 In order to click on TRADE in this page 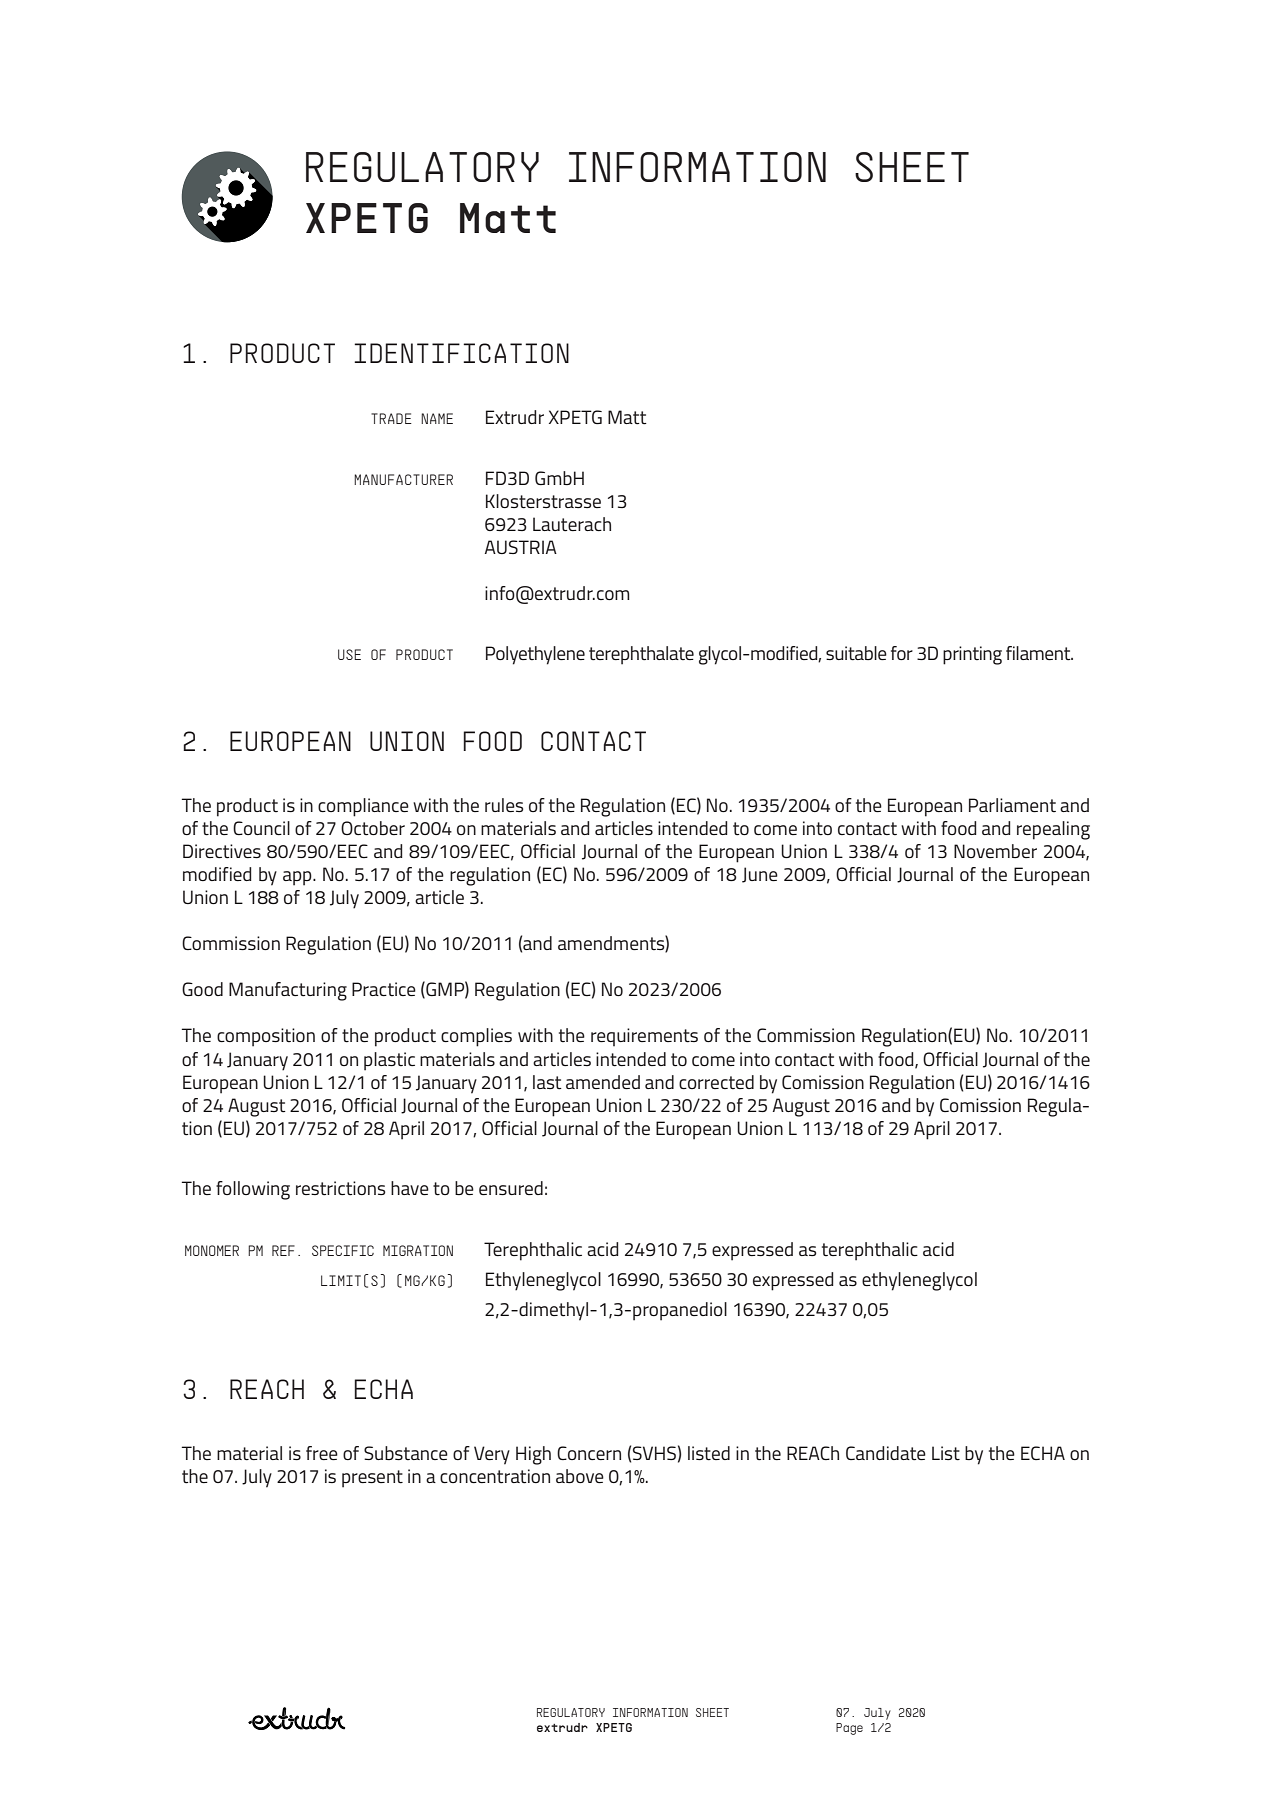, I will do `click(391, 418)`.
